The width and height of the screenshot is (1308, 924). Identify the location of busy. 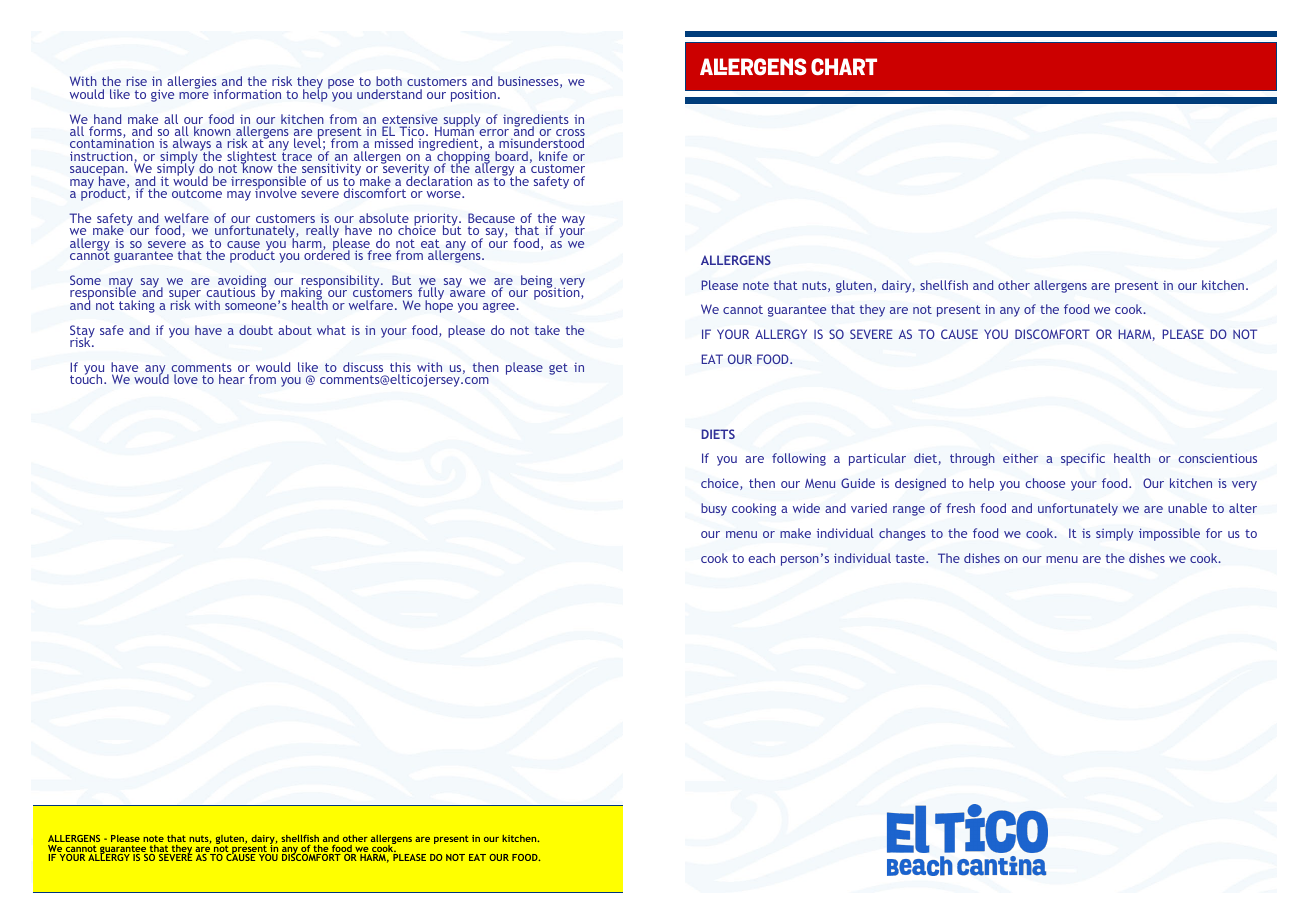
(714, 509).
